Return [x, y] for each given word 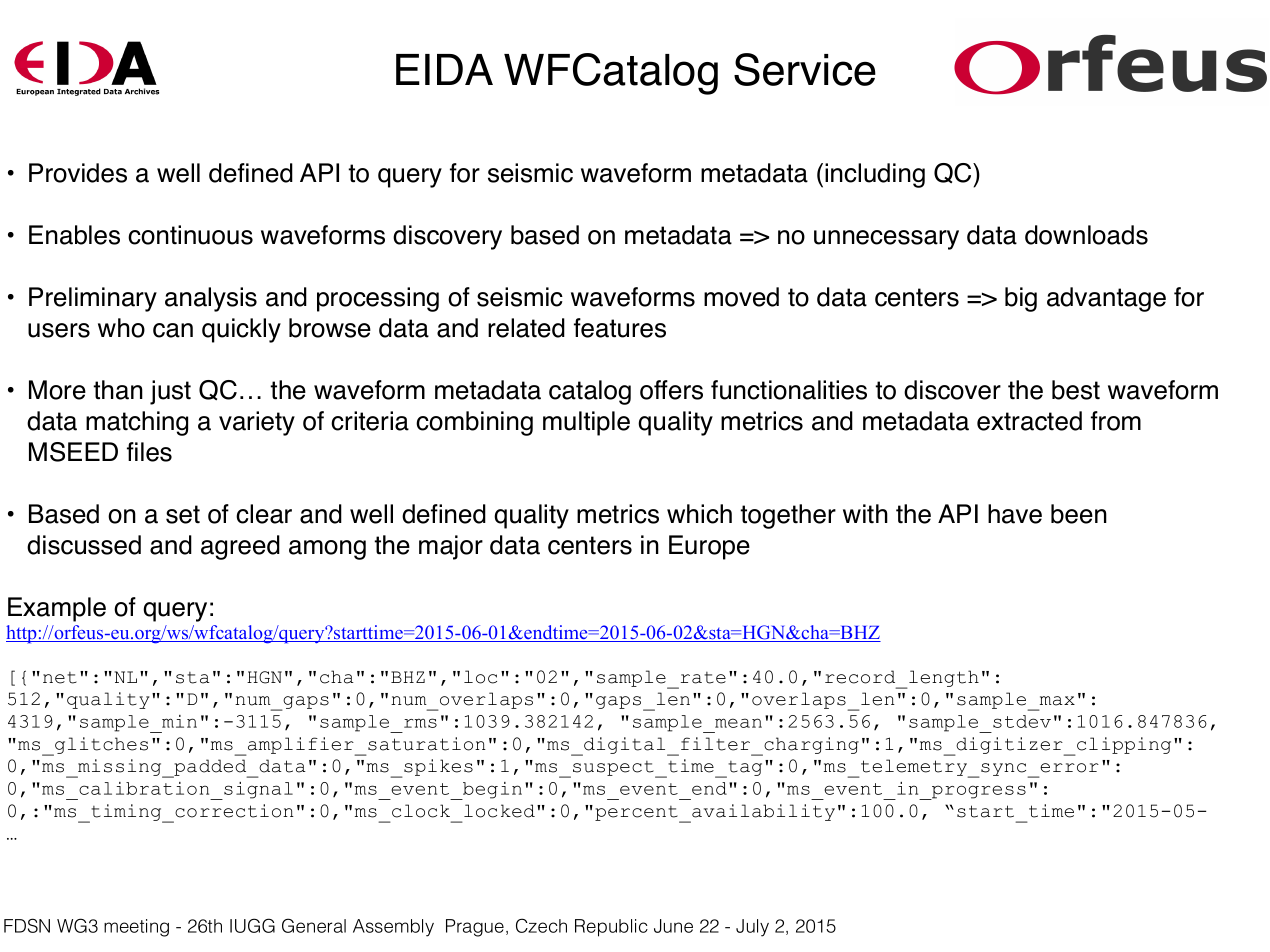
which [699, 514]
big [1021, 299]
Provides [78, 173]
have [1015, 514]
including [875, 175]
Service [805, 69]
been [1079, 514]
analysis [211, 299]
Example [57, 609]
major [451, 547]
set [183, 514]
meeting [136, 928]
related [526, 328]
